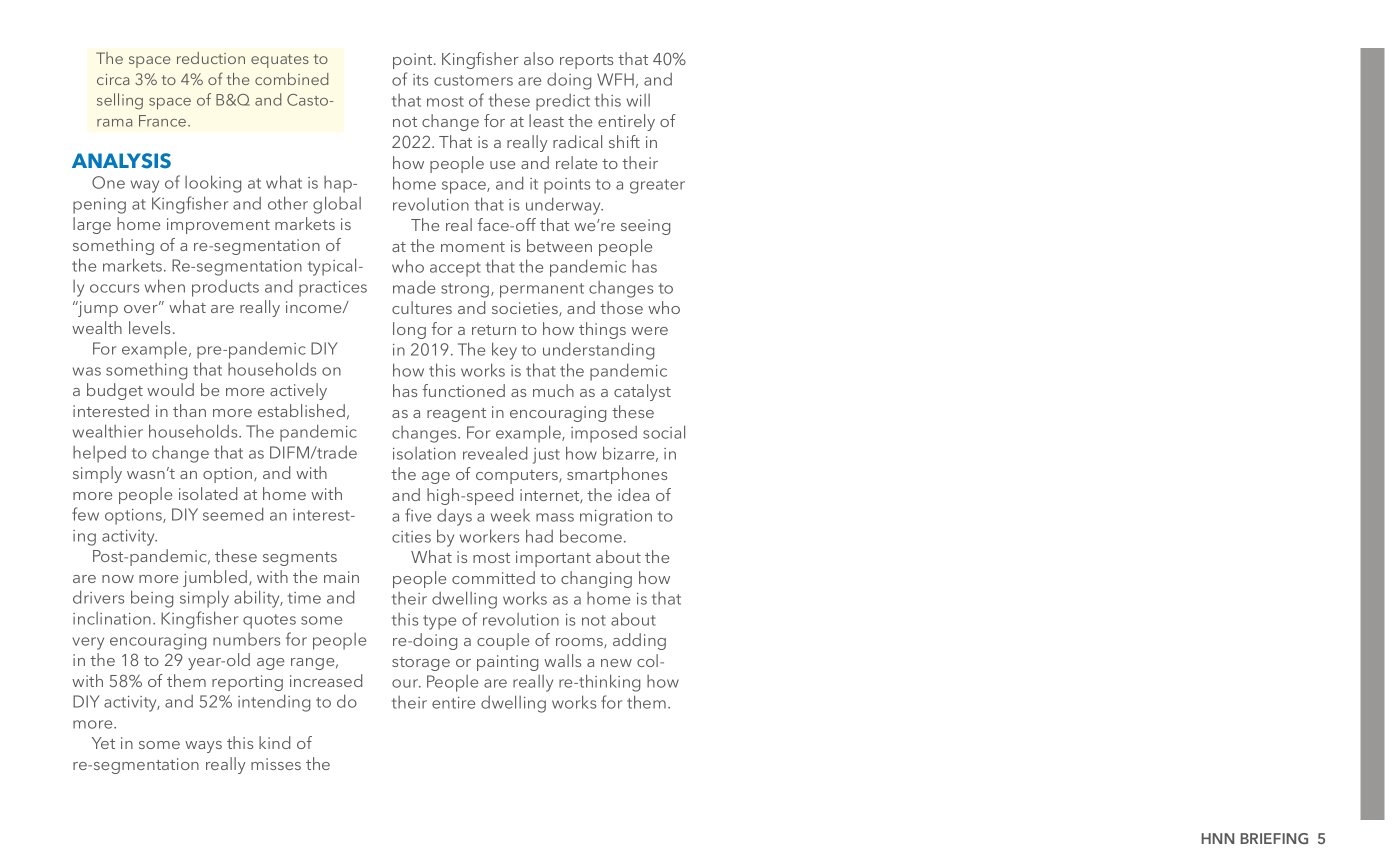  Describe the element at coordinates (596, 579) in the image. I see `changing` at that location.
